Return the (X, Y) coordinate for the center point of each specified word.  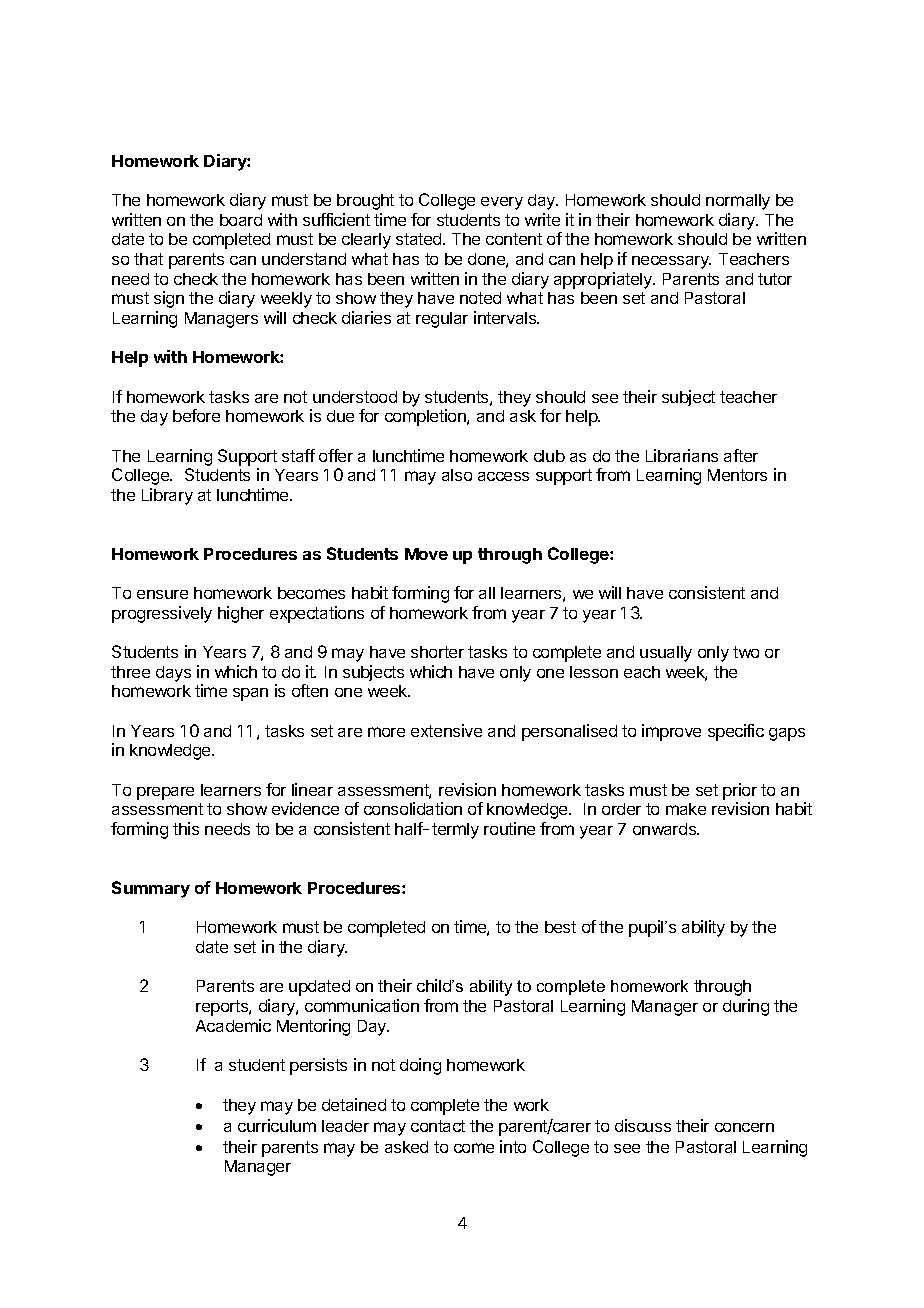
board (241, 220)
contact (438, 1126)
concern (744, 1127)
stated (420, 239)
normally (738, 202)
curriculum (277, 1125)
